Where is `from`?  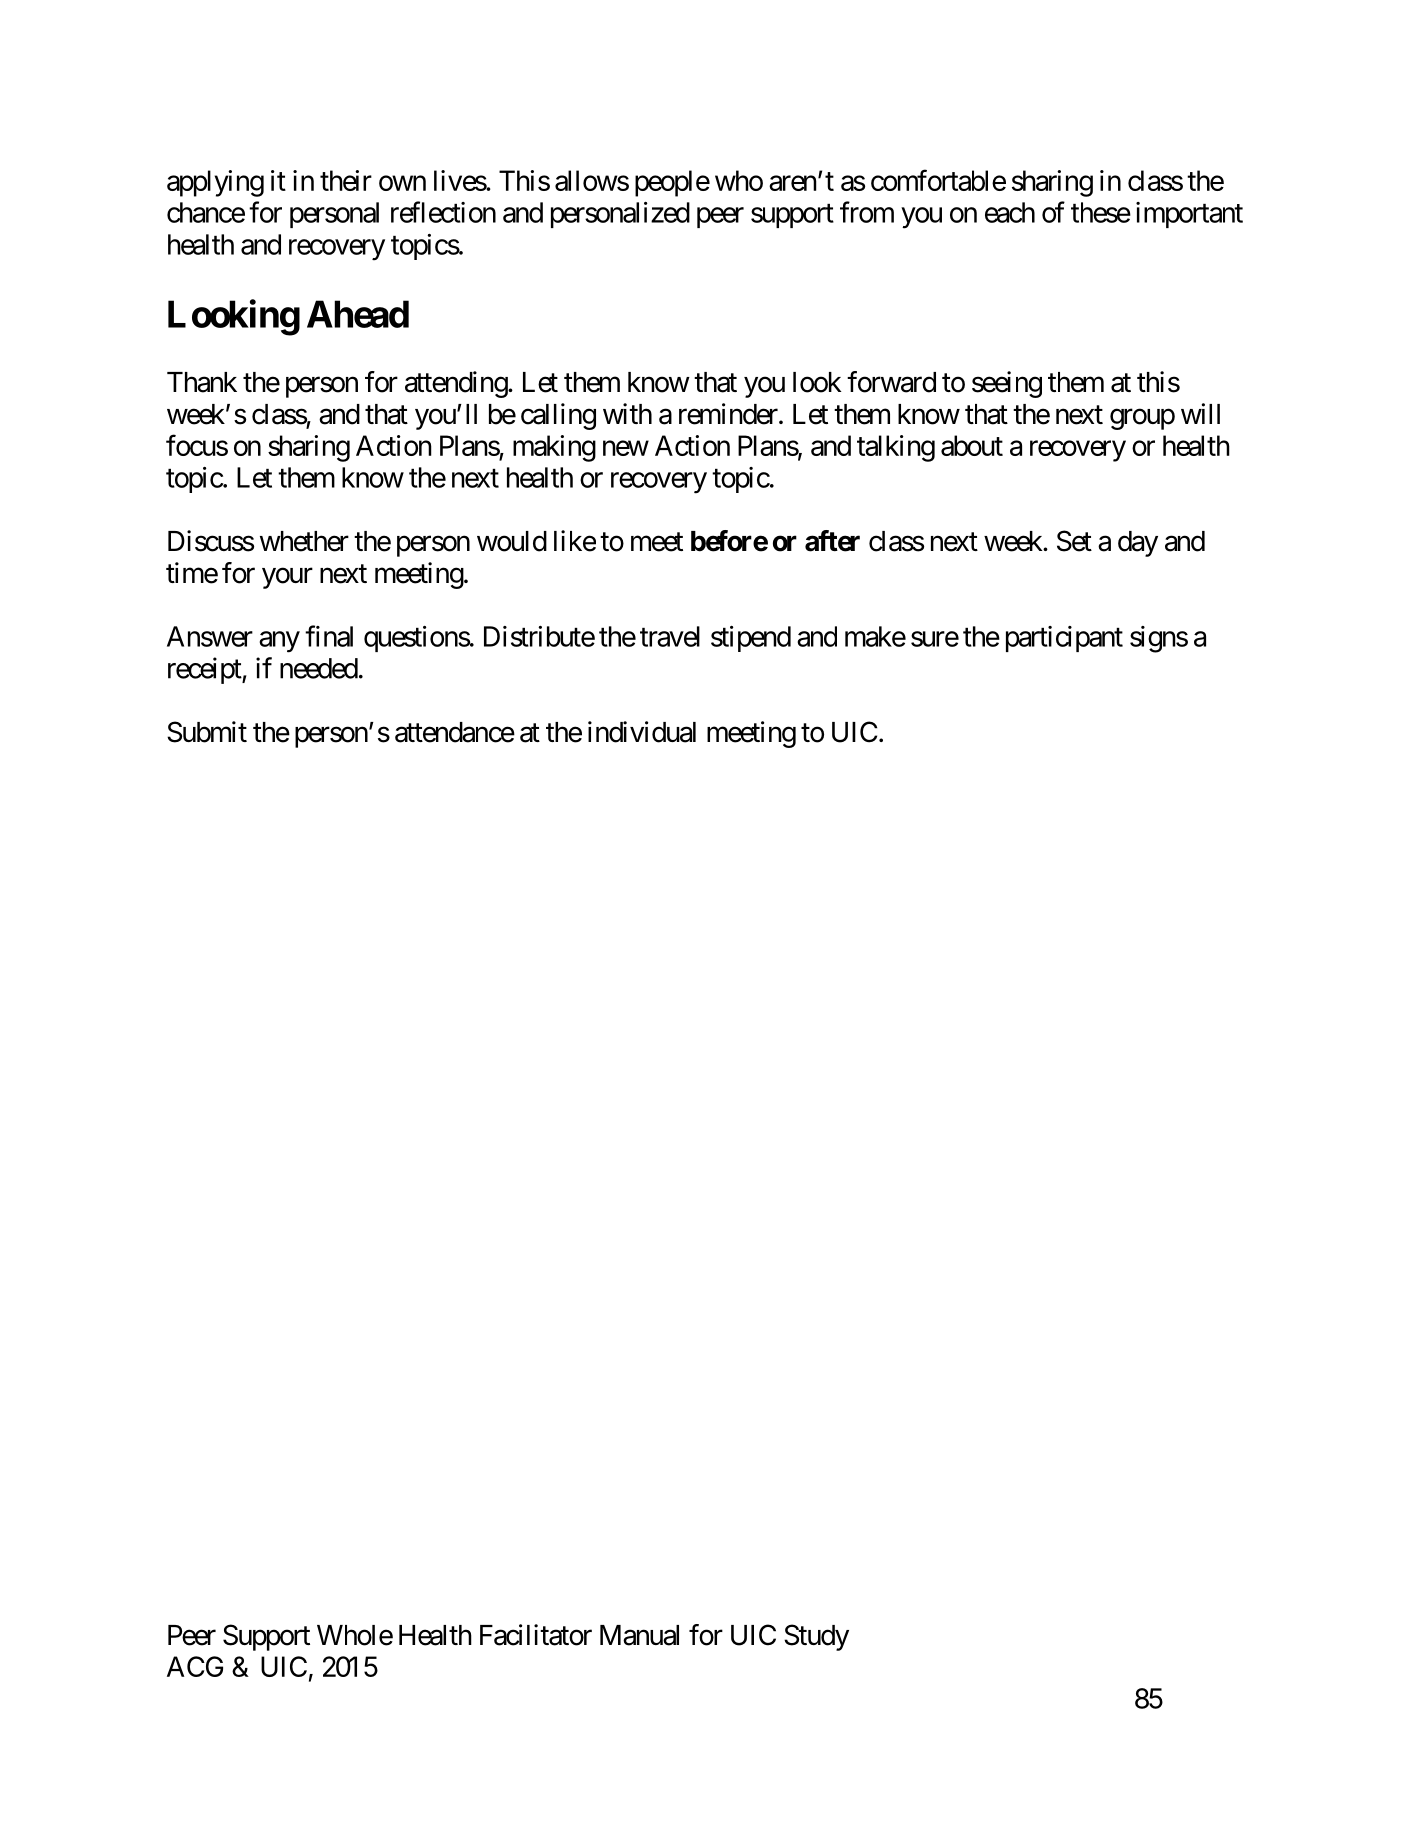
from is located at coordinates (867, 212).
